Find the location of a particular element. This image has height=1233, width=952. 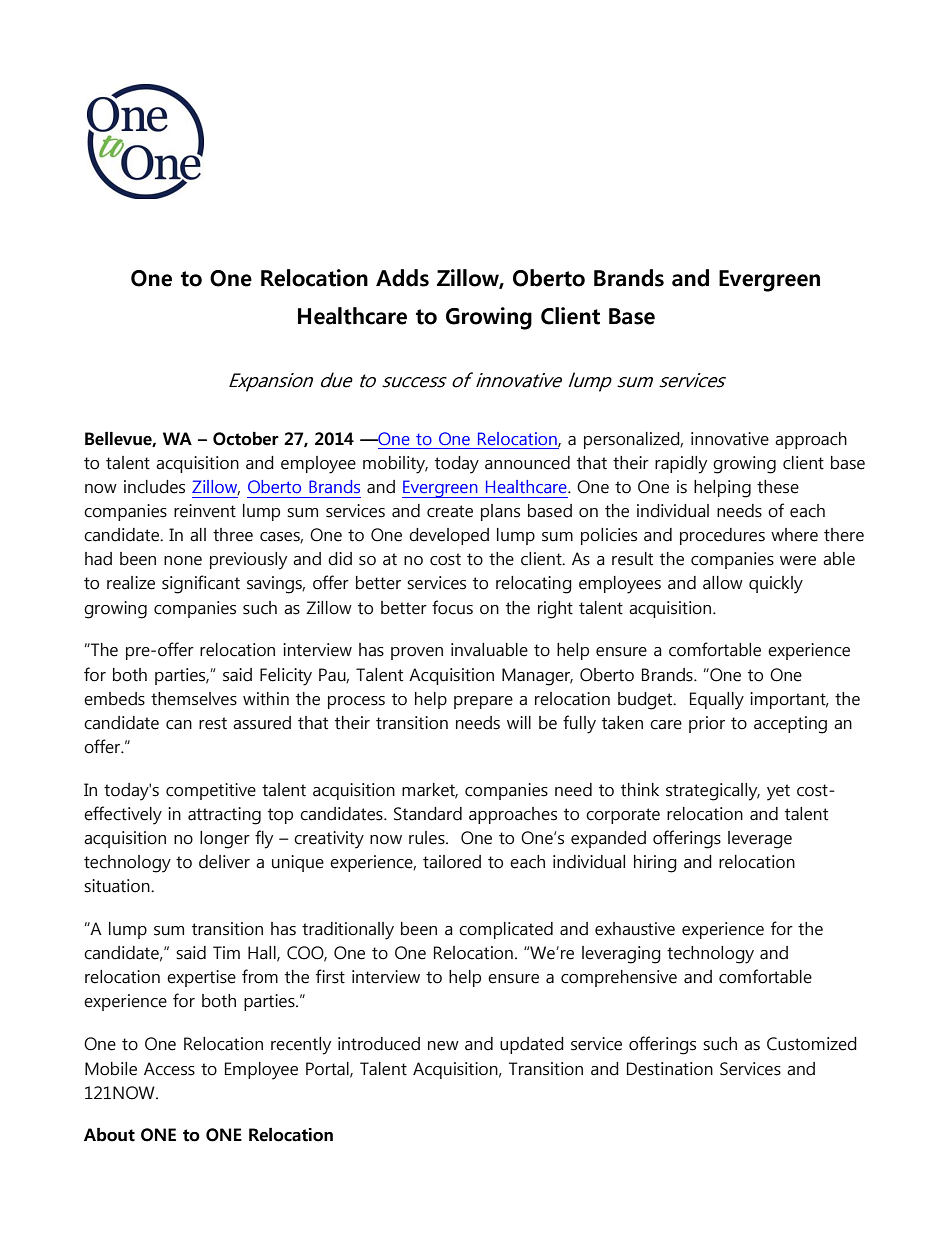

quickly is located at coordinates (776, 585).
